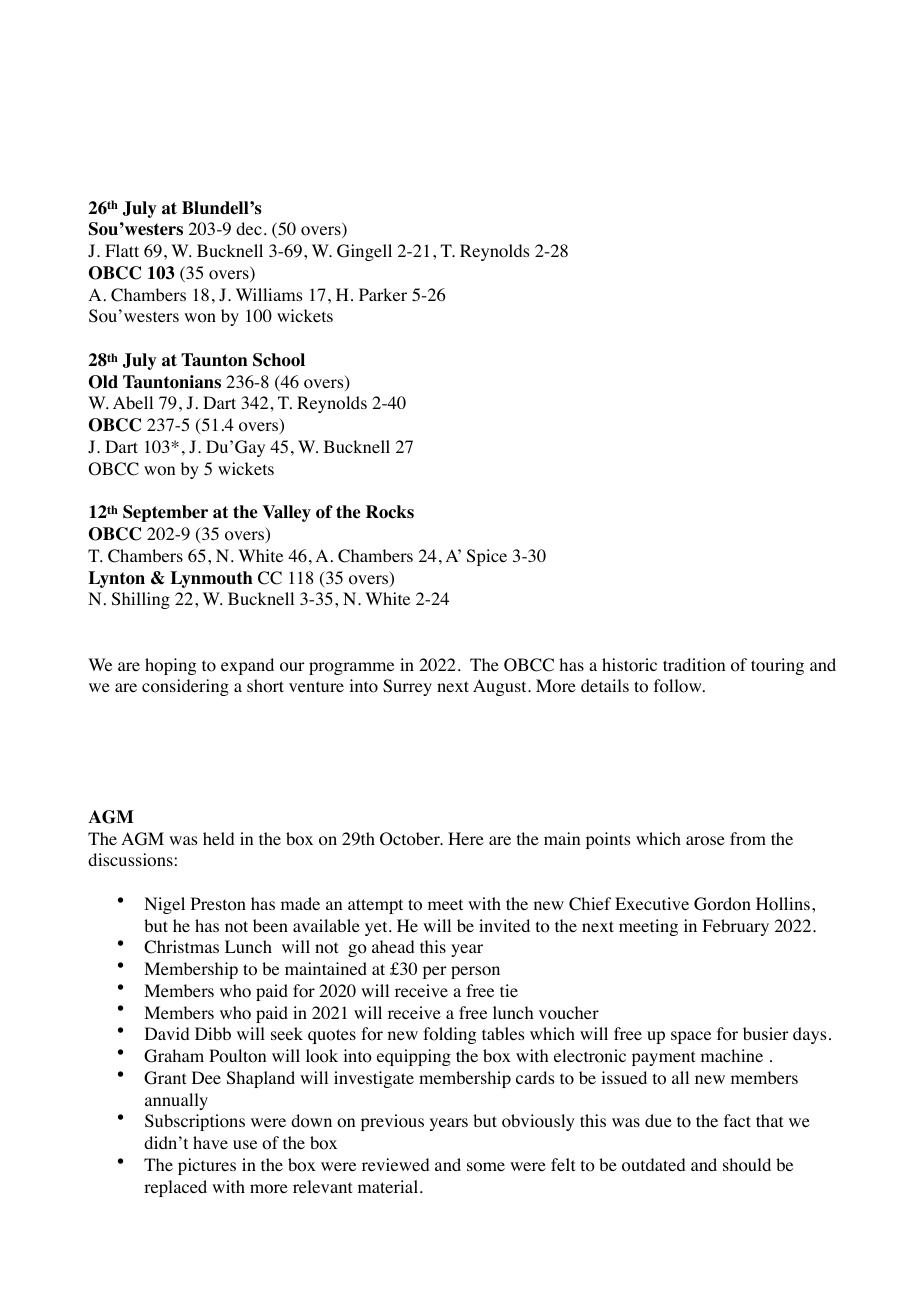 Image resolution: width=924 pixels, height=1308 pixels. What do you see at coordinates (747, 1165) in the screenshot?
I see `should` at bounding box center [747, 1165].
